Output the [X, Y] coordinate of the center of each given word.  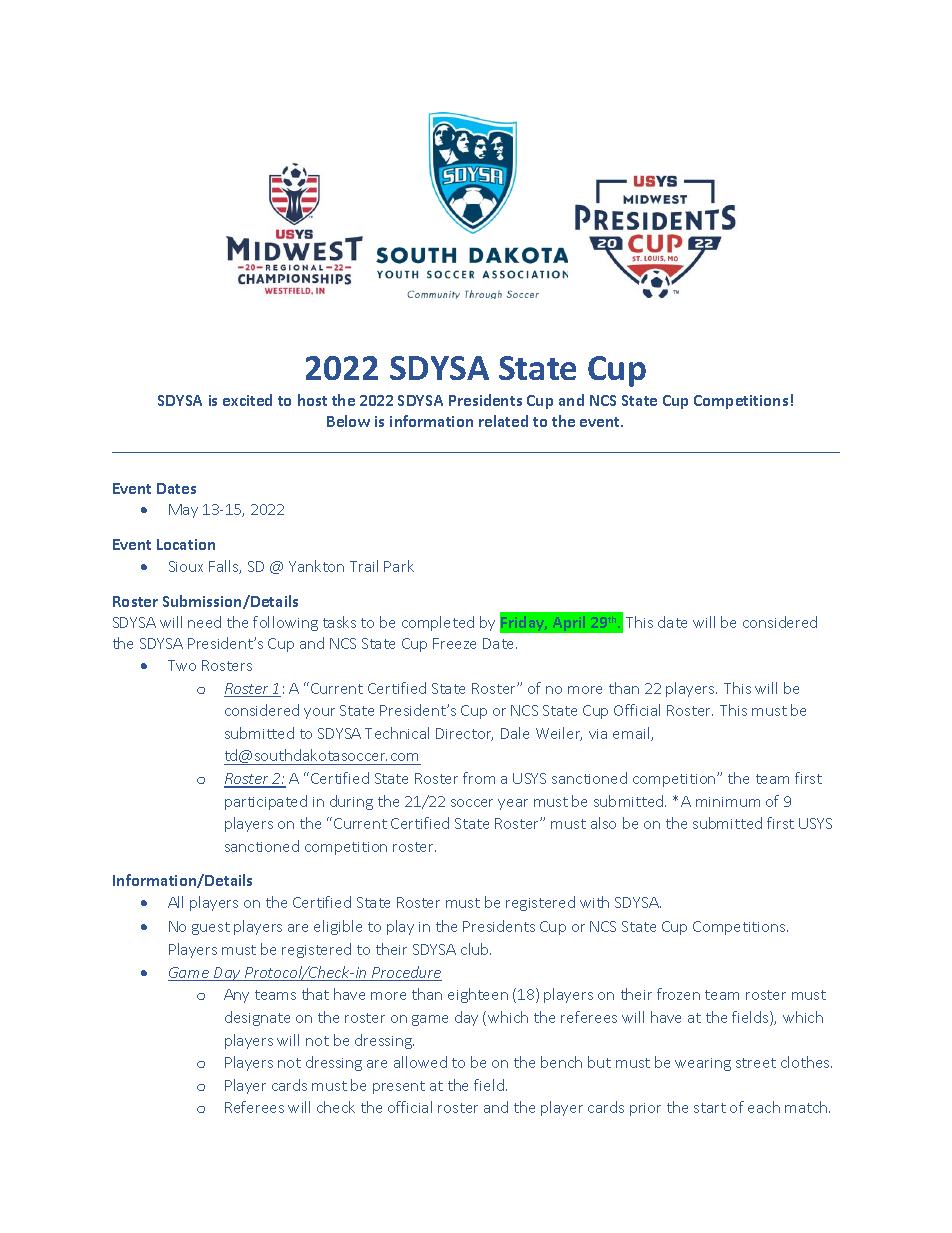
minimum [728, 802]
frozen [678, 994]
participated [266, 802]
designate [257, 1018]
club [476, 949]
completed [438, 623]
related [503, 421]
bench [561, 1062]
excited [247, 400]
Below [348, 421]
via [598, 734]
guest [211, 928]
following [285, 623]
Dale [515, 733]
